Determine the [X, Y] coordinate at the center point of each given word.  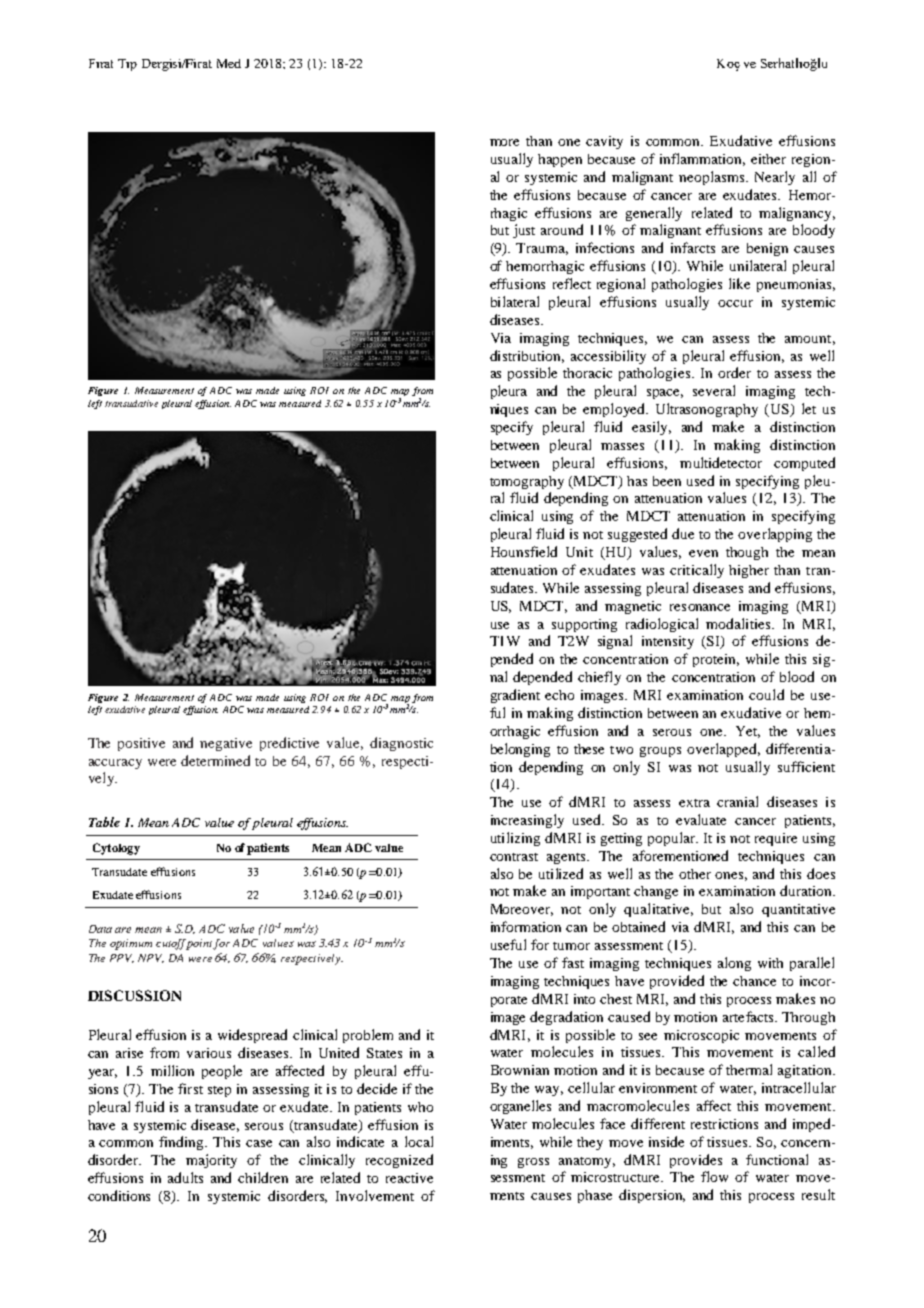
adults [185, 1177]
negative [226, 744]
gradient [515, 696]
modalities [739, 623]
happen [560, 160]
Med [229, 63]
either [768, 159]
